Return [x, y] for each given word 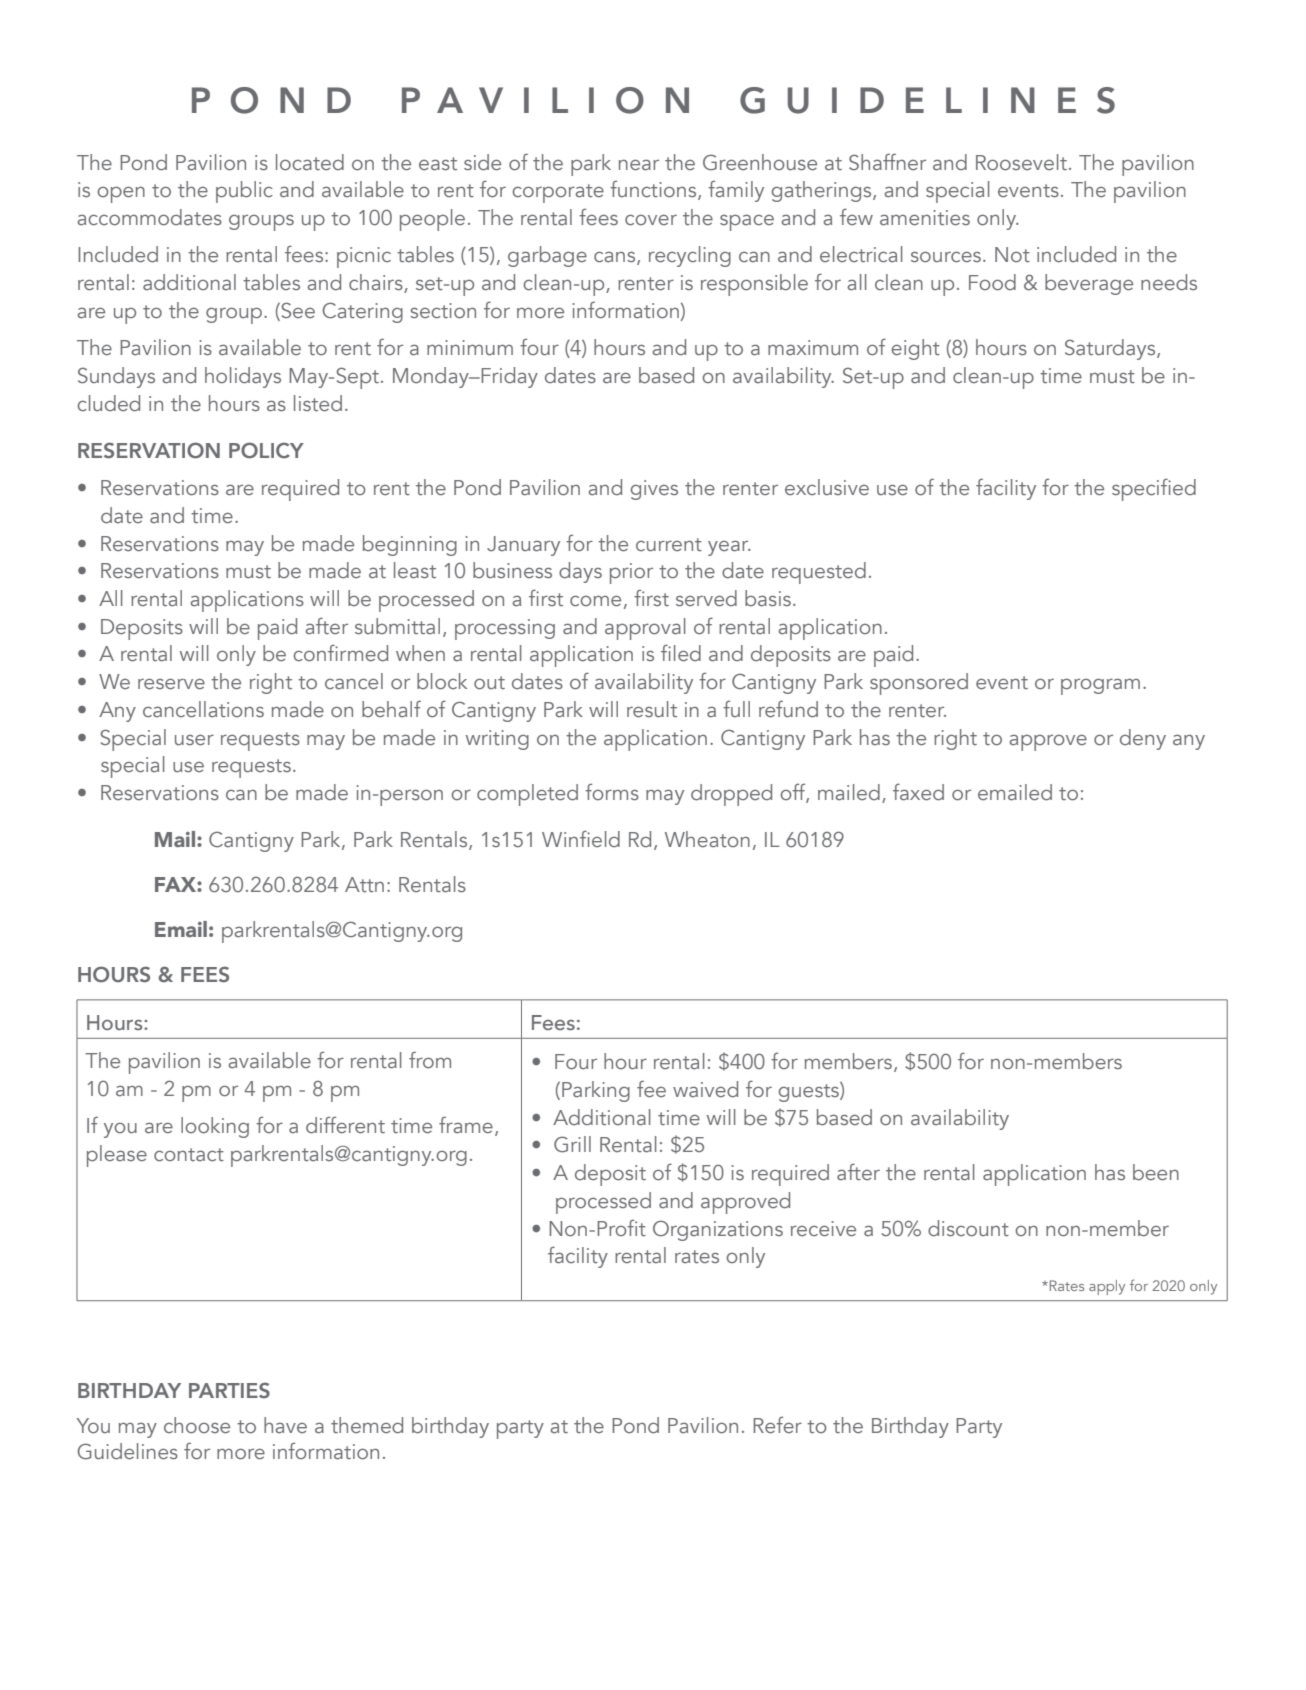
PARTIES [229, 1390]
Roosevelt [1021, 162]
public [244, 192]
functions [654, 190]
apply [1107, 1287]
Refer [777, 1425]
